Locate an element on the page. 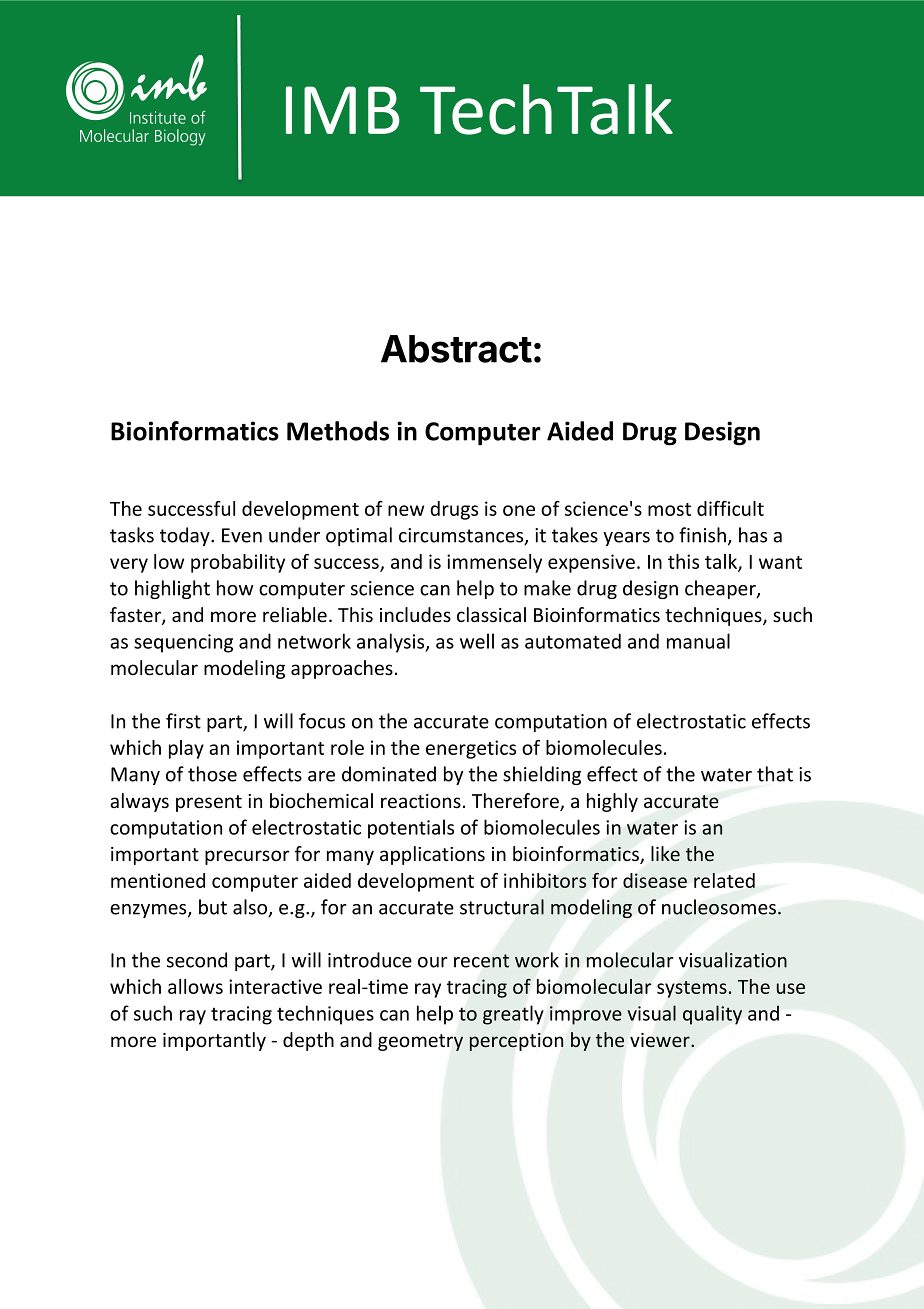  applications is located at coordinates (432, 855).
